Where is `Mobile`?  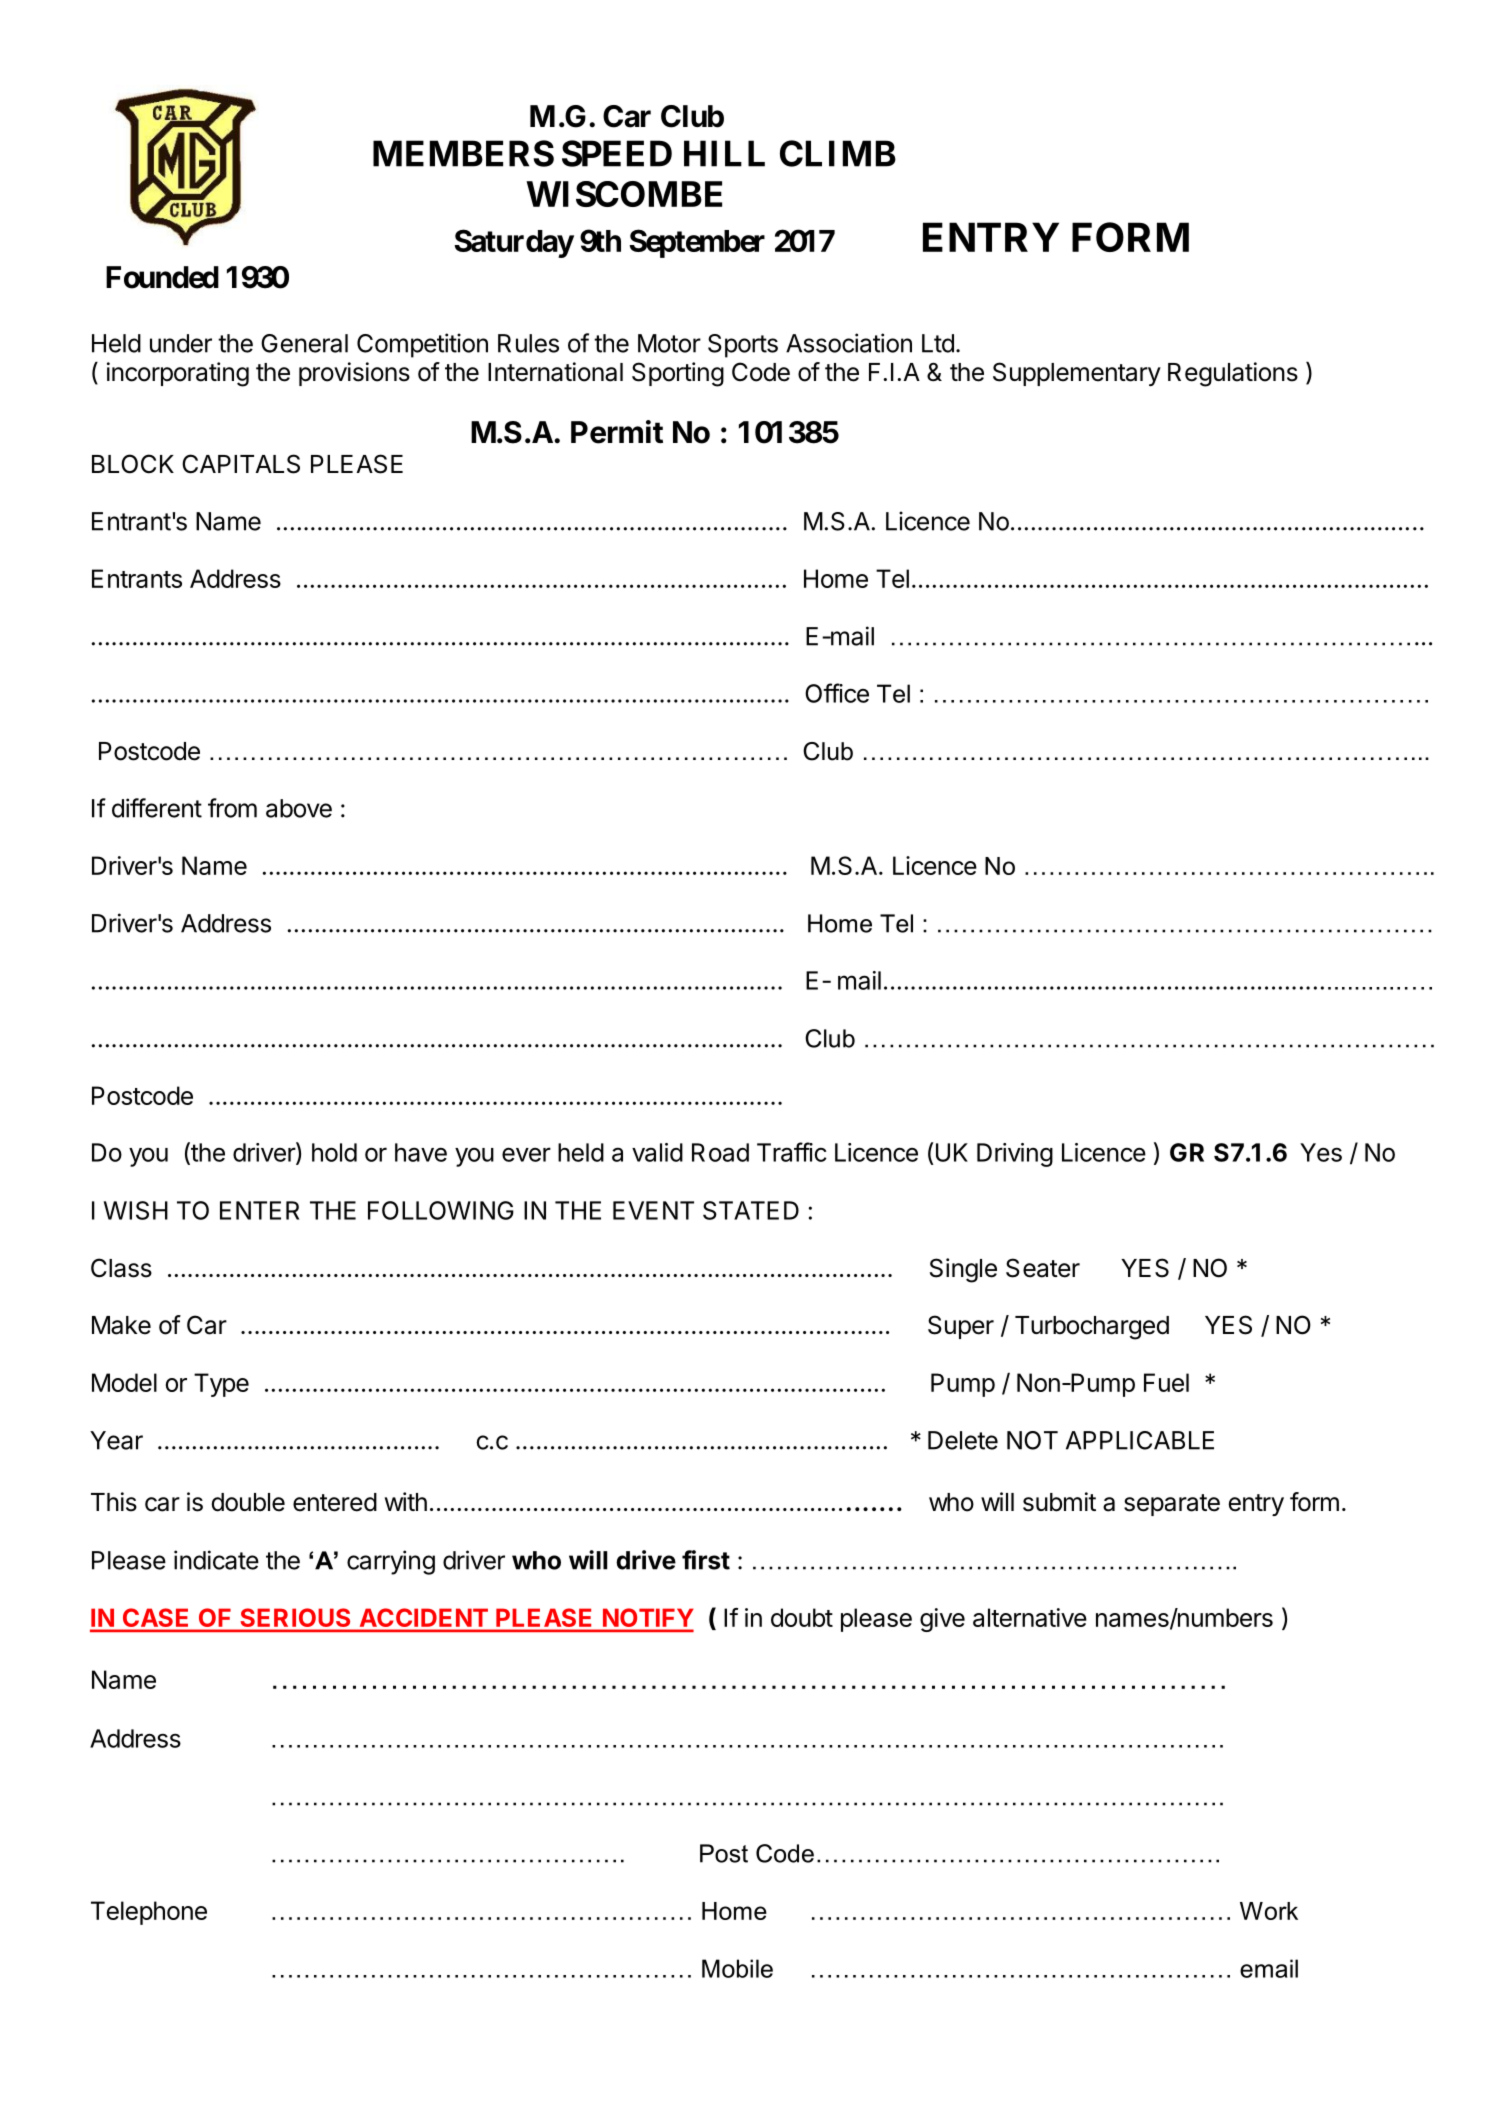
Mobile is located at coordinates (737, 1968).
